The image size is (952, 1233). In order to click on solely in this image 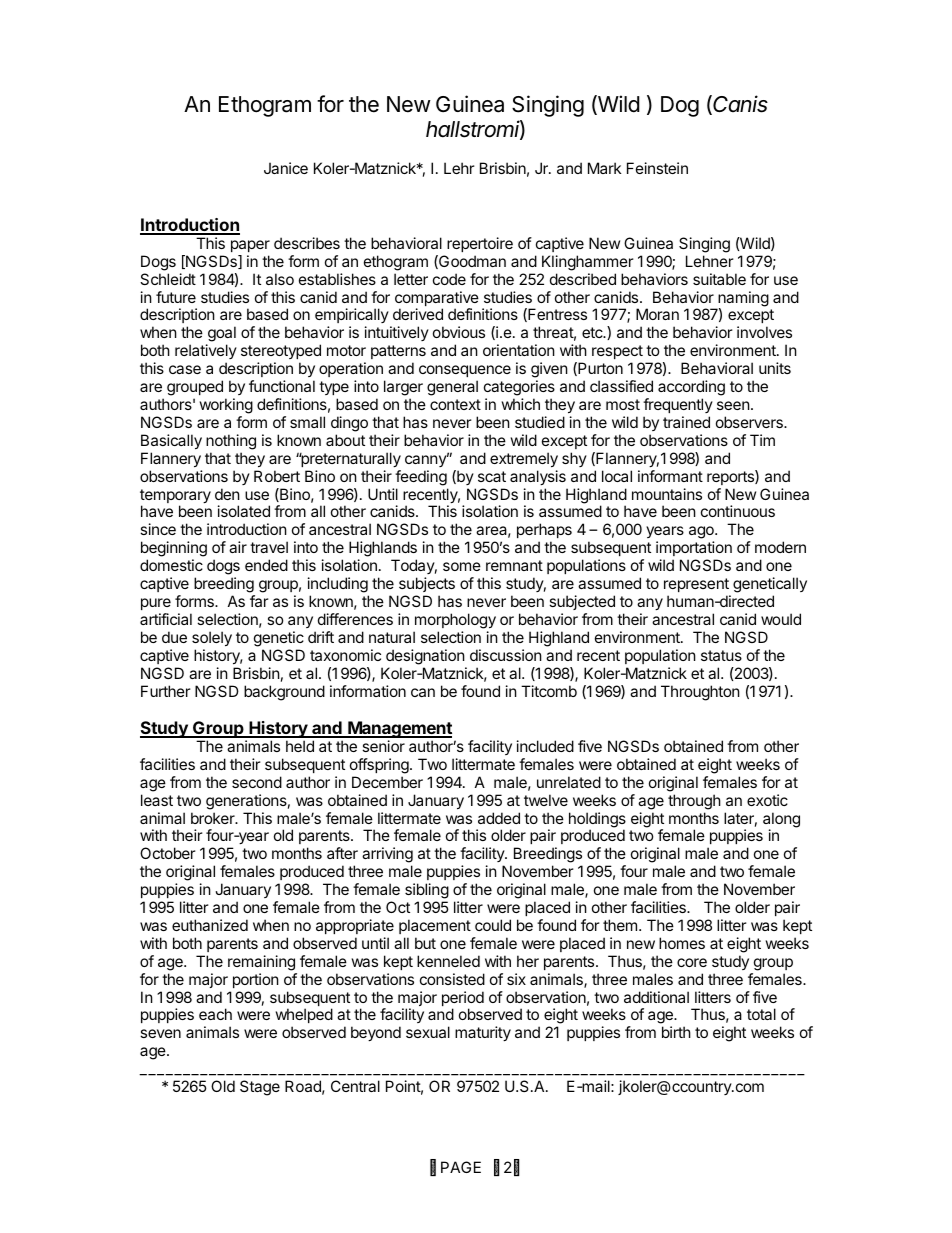, I will do `click(212, 638)`.
